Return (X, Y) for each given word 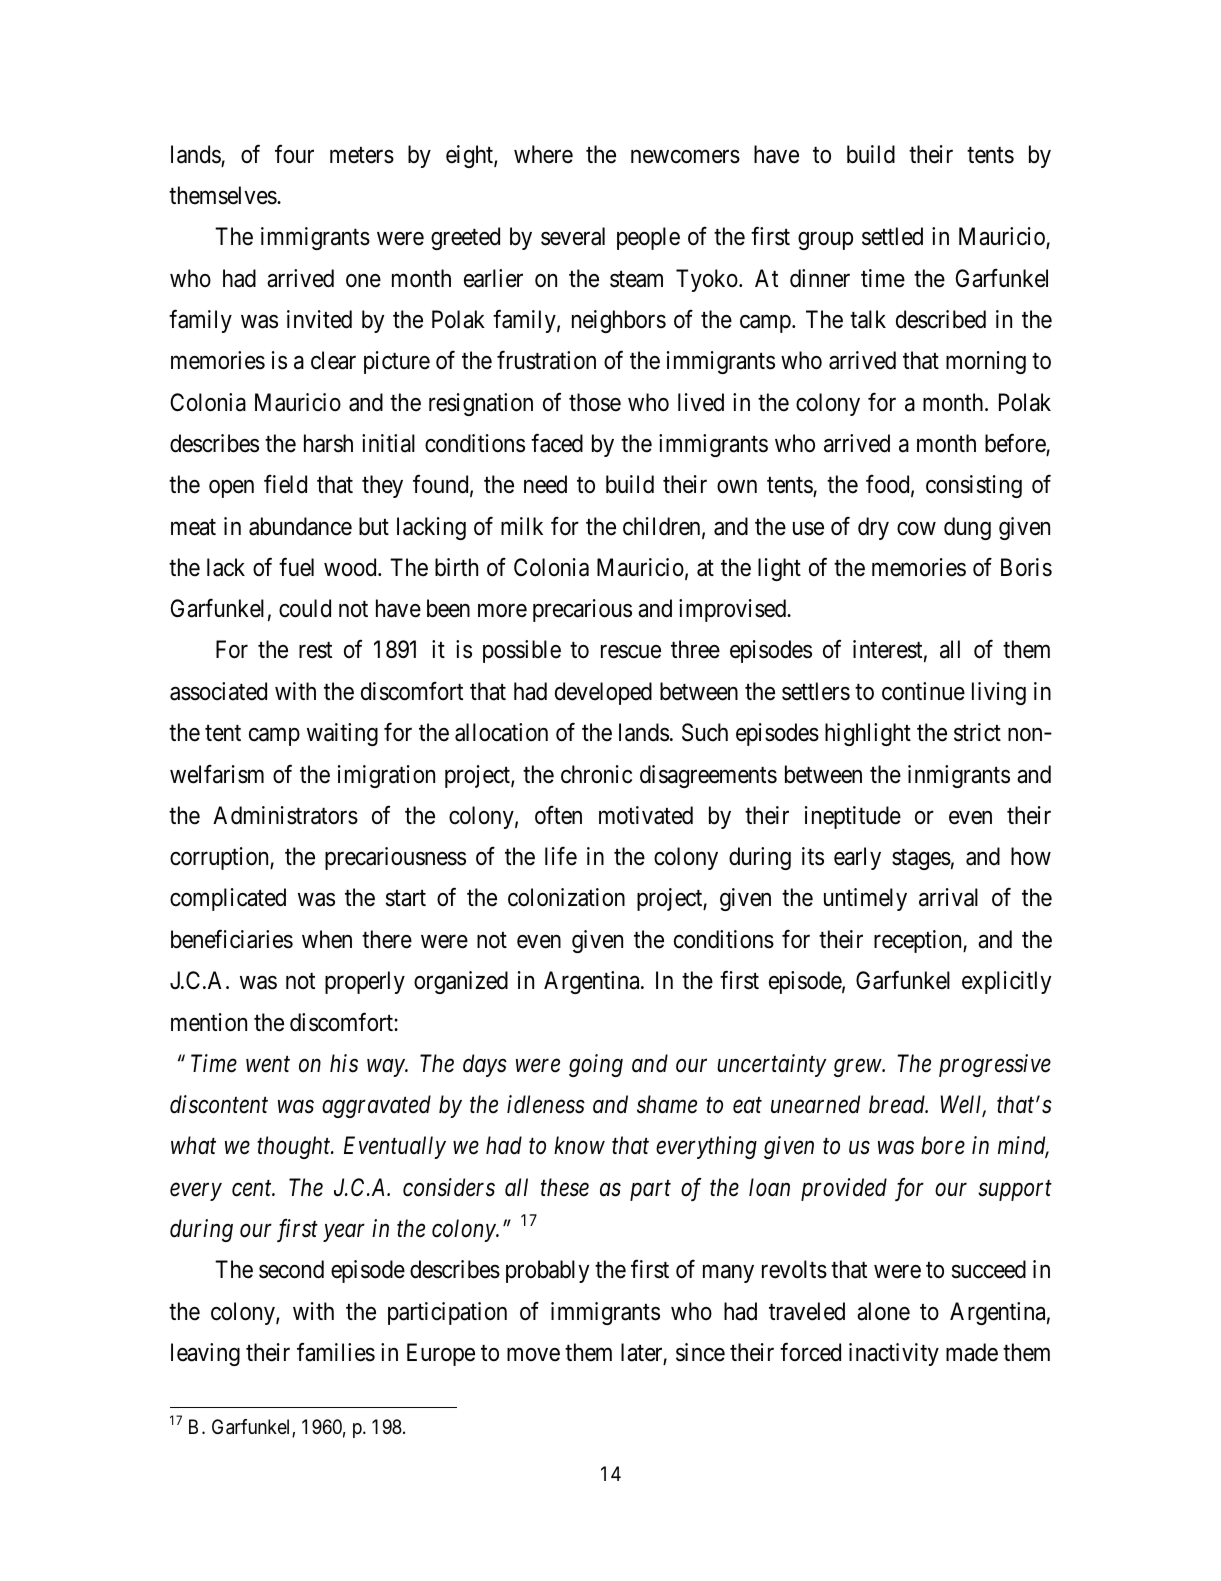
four (294, 154)
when (327, 939)
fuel (296, 567)
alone (883, 1311)
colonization (566, 897)
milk (522, 526)
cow (916, 529)
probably (547, 1271)
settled (892, 236)
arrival (948, 897)
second (291, 1269)
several (573, 236)
